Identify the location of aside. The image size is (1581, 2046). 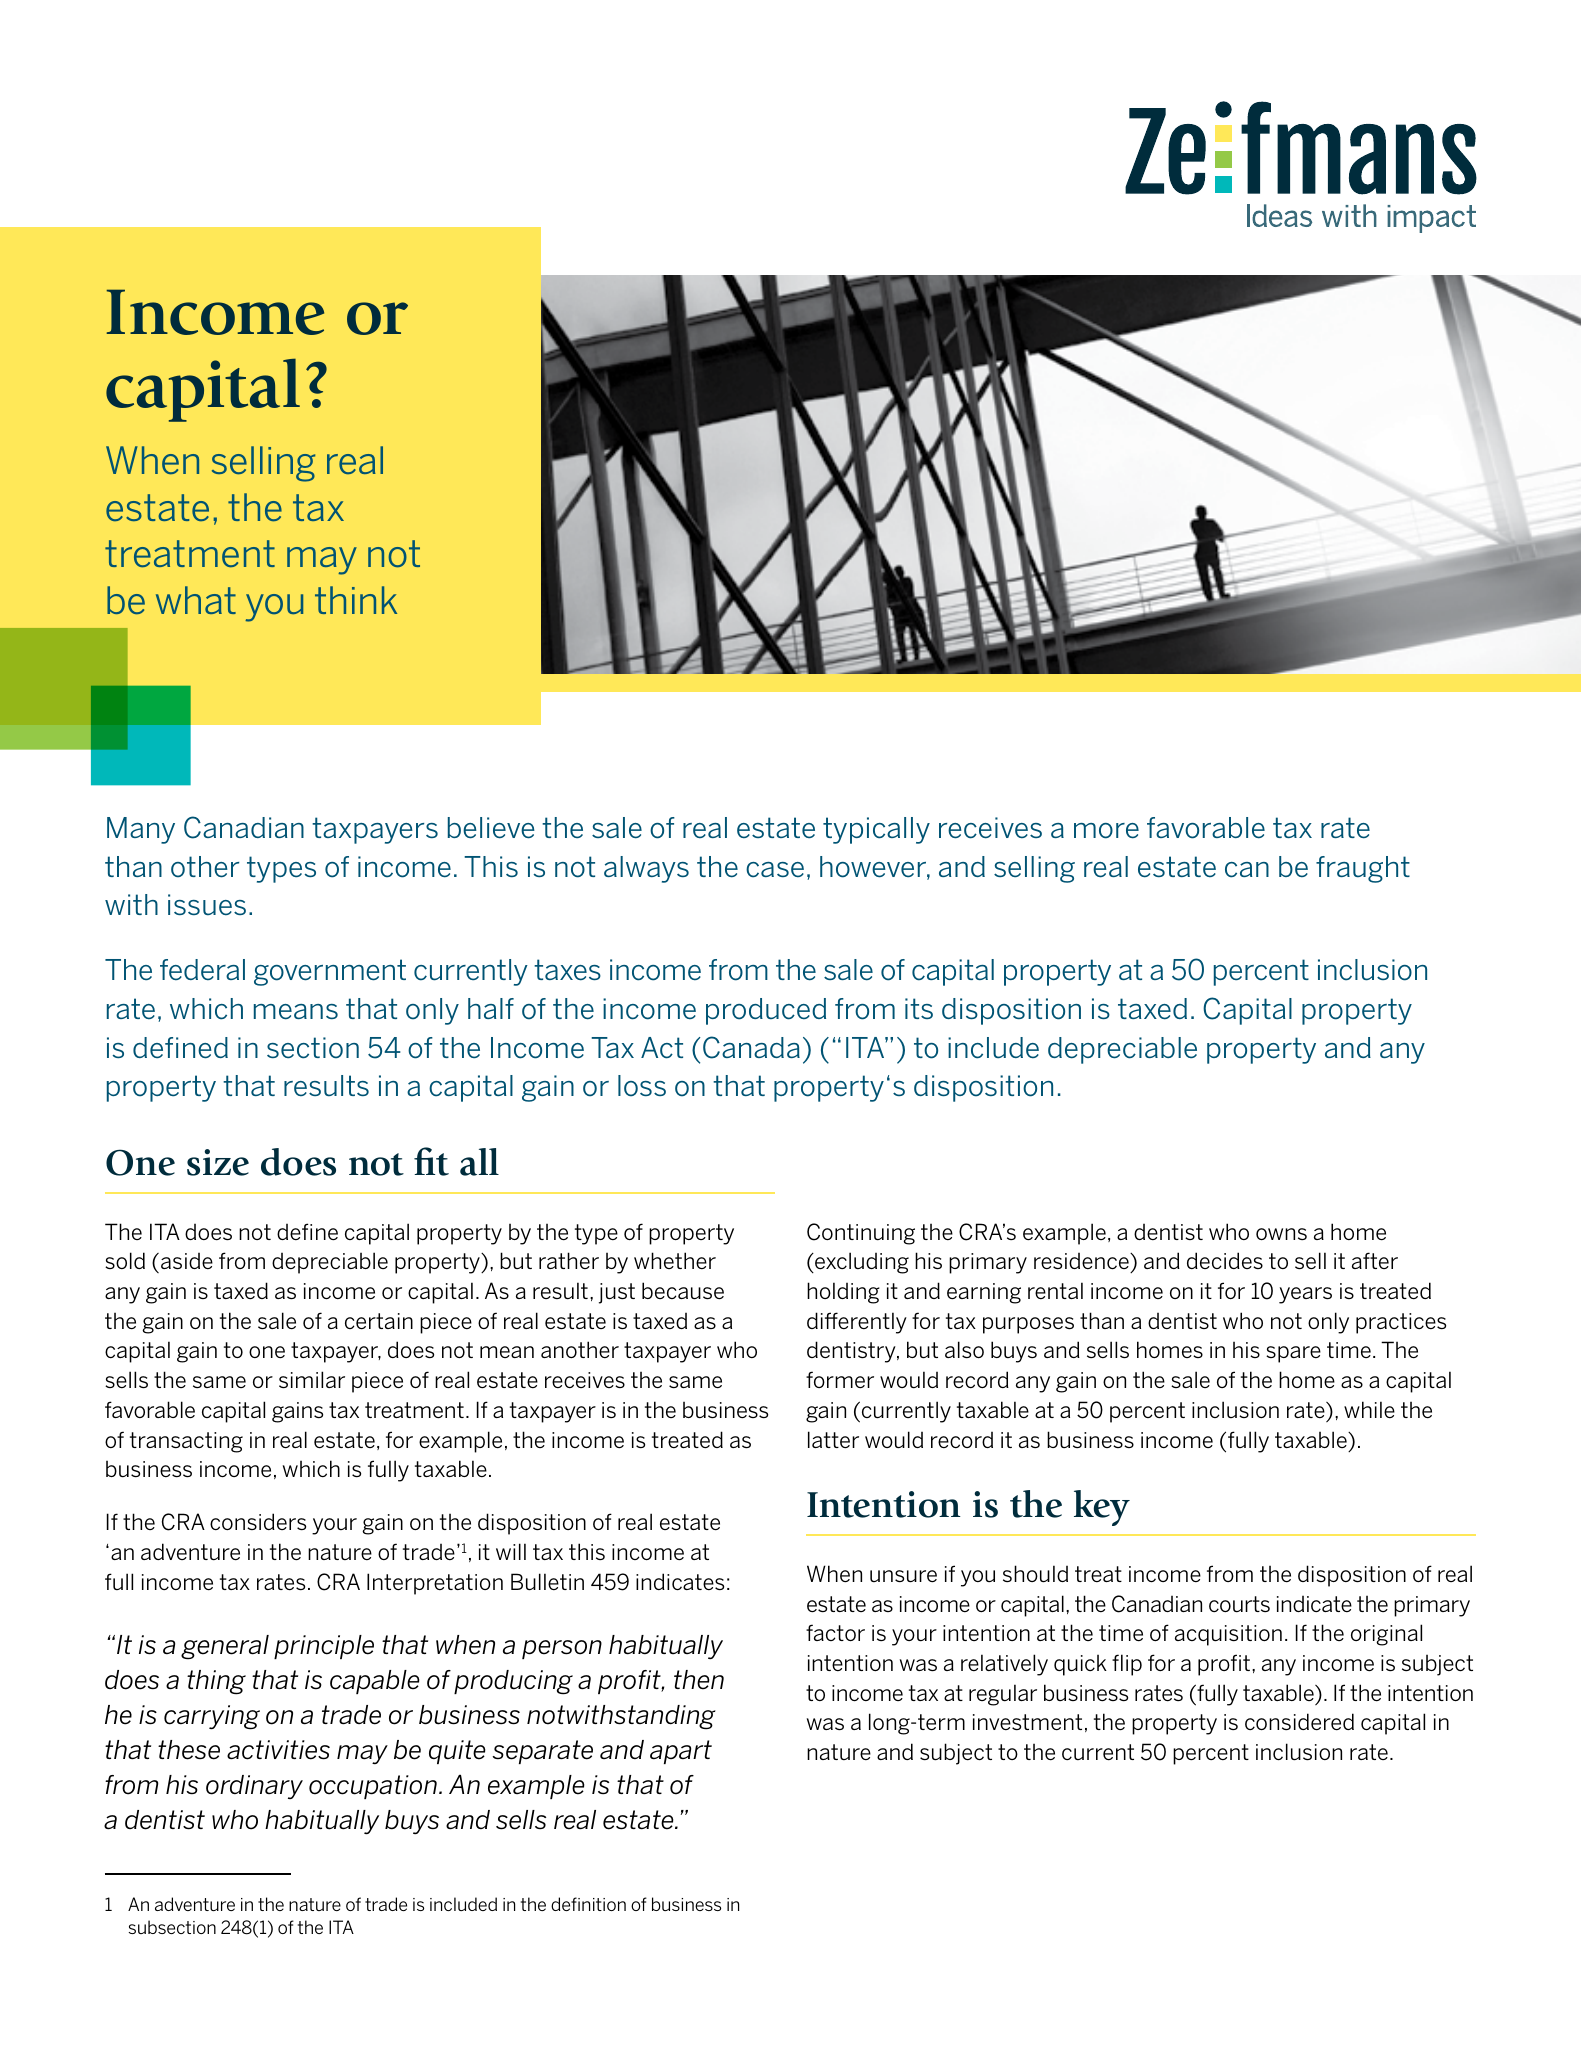
(187, 1261).
